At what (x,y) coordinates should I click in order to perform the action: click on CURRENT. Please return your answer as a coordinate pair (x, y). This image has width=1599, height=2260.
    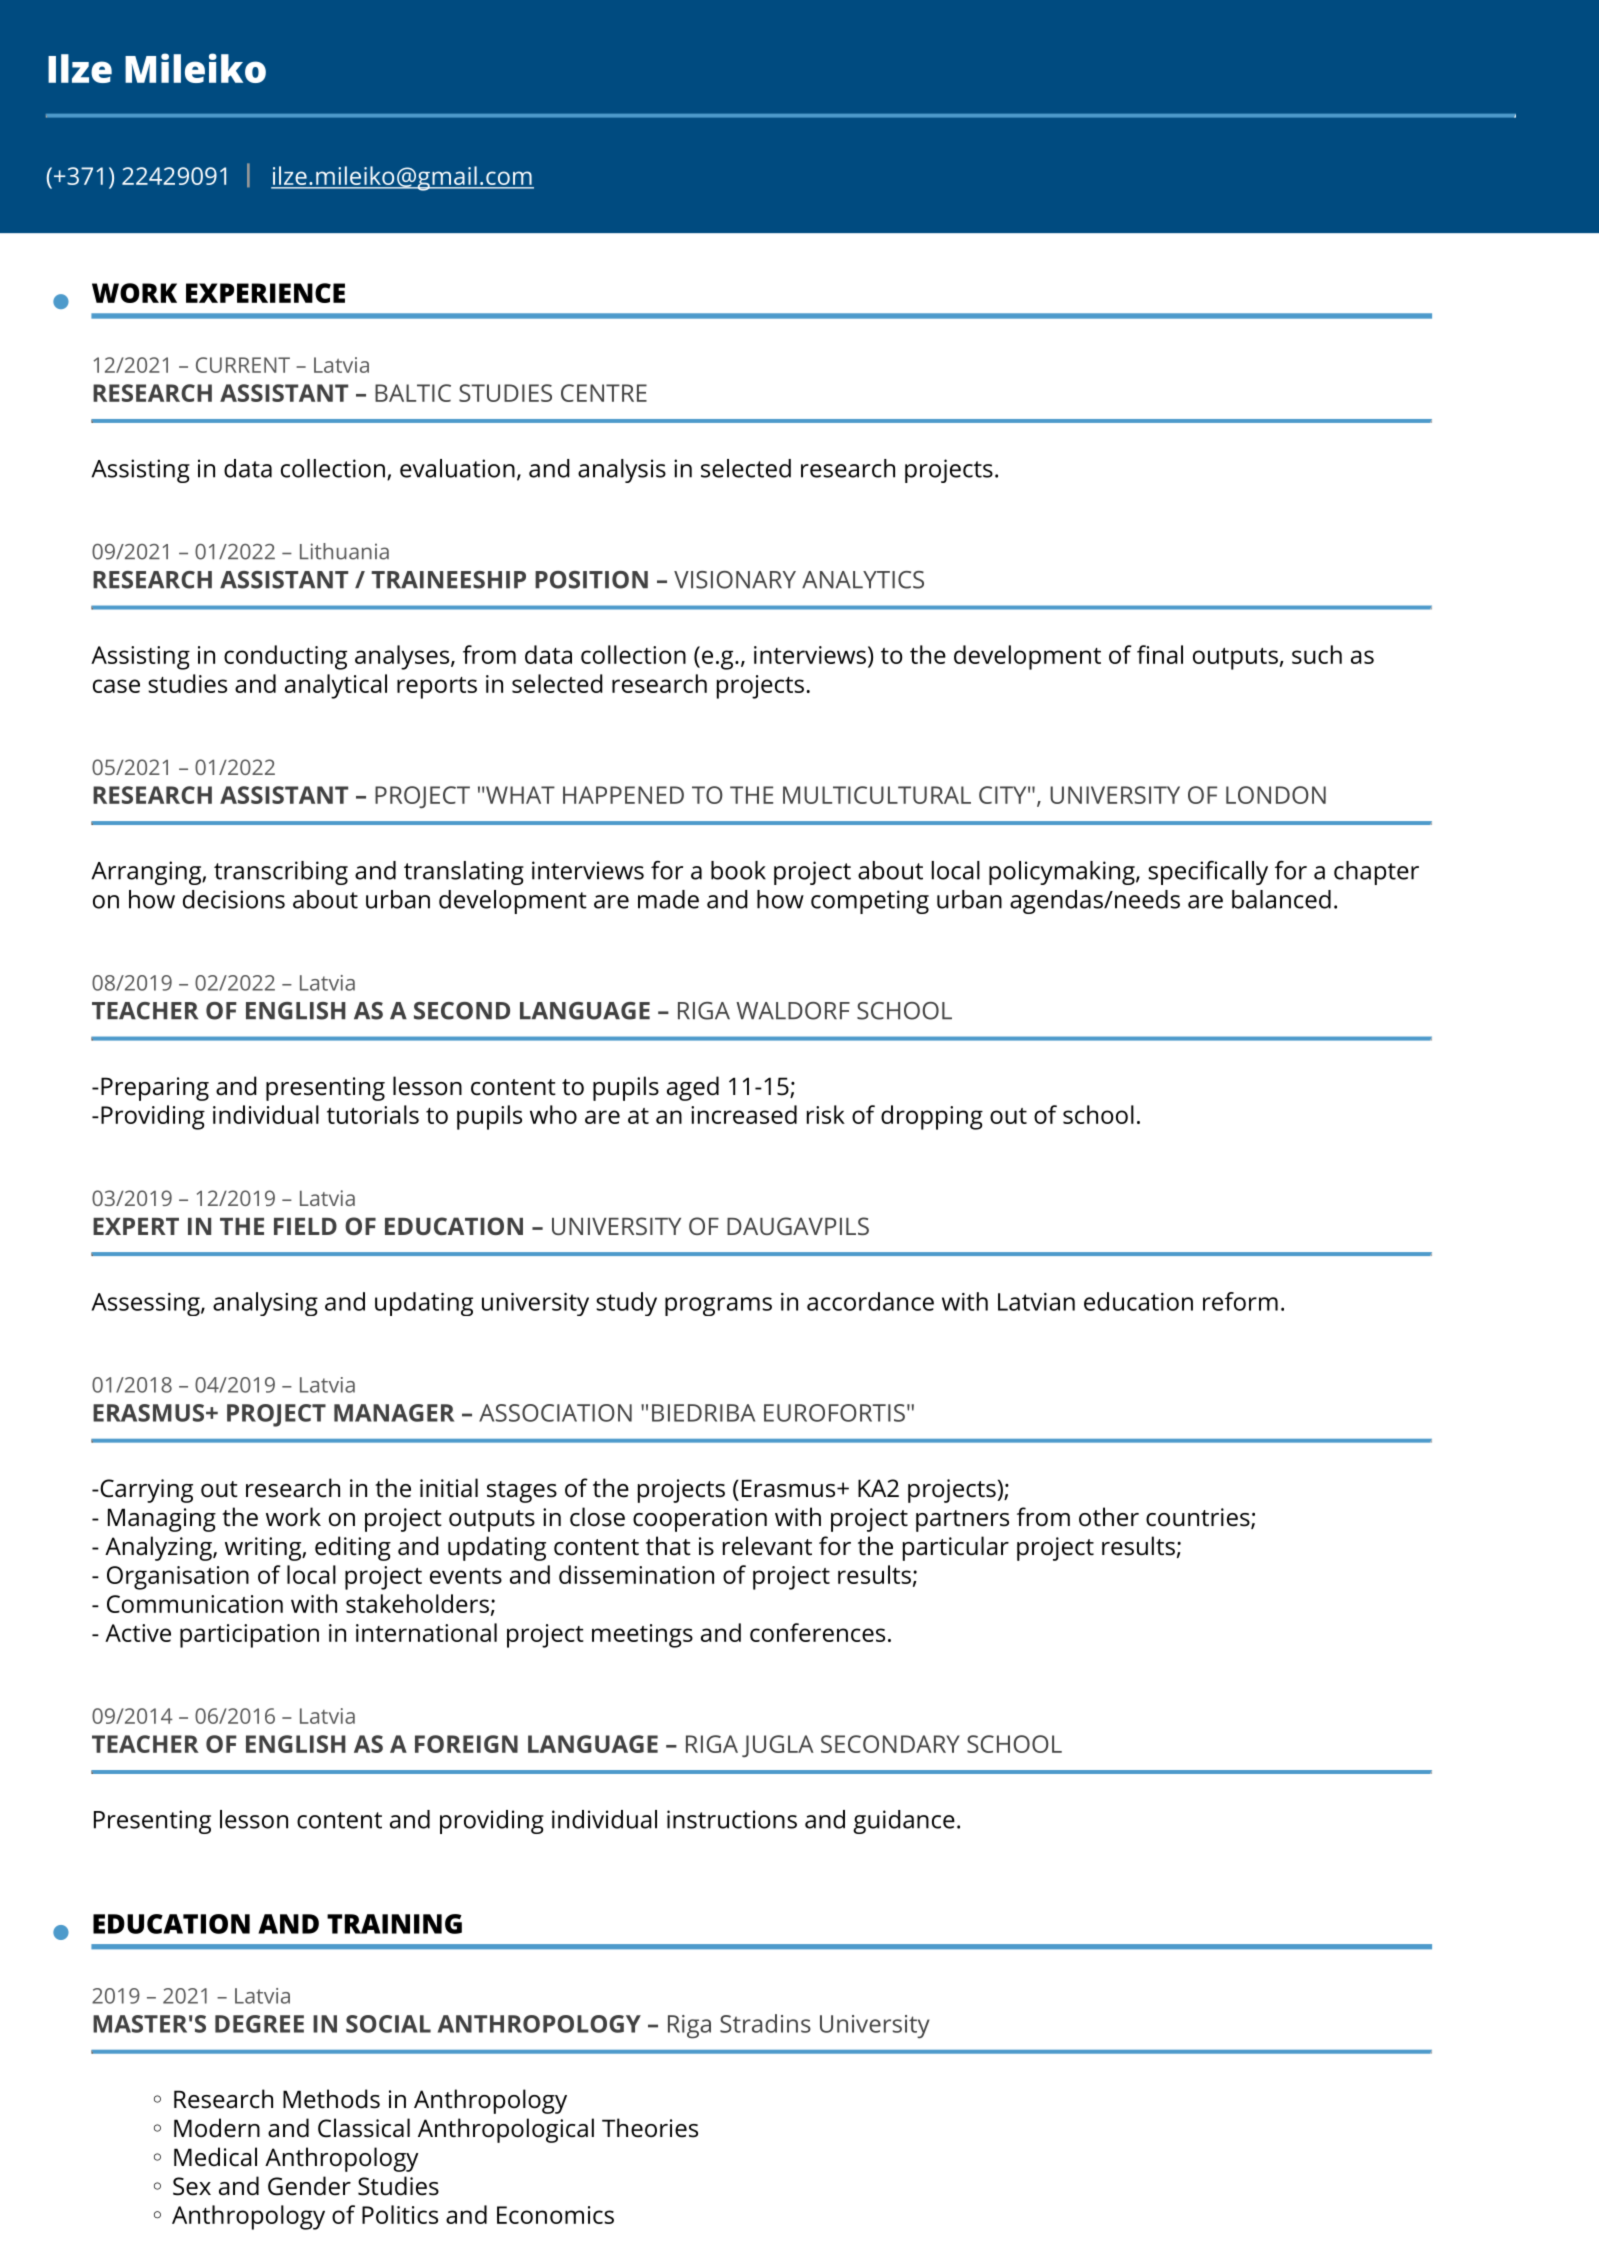
    Looking at the image, I should click on (243, 365).
